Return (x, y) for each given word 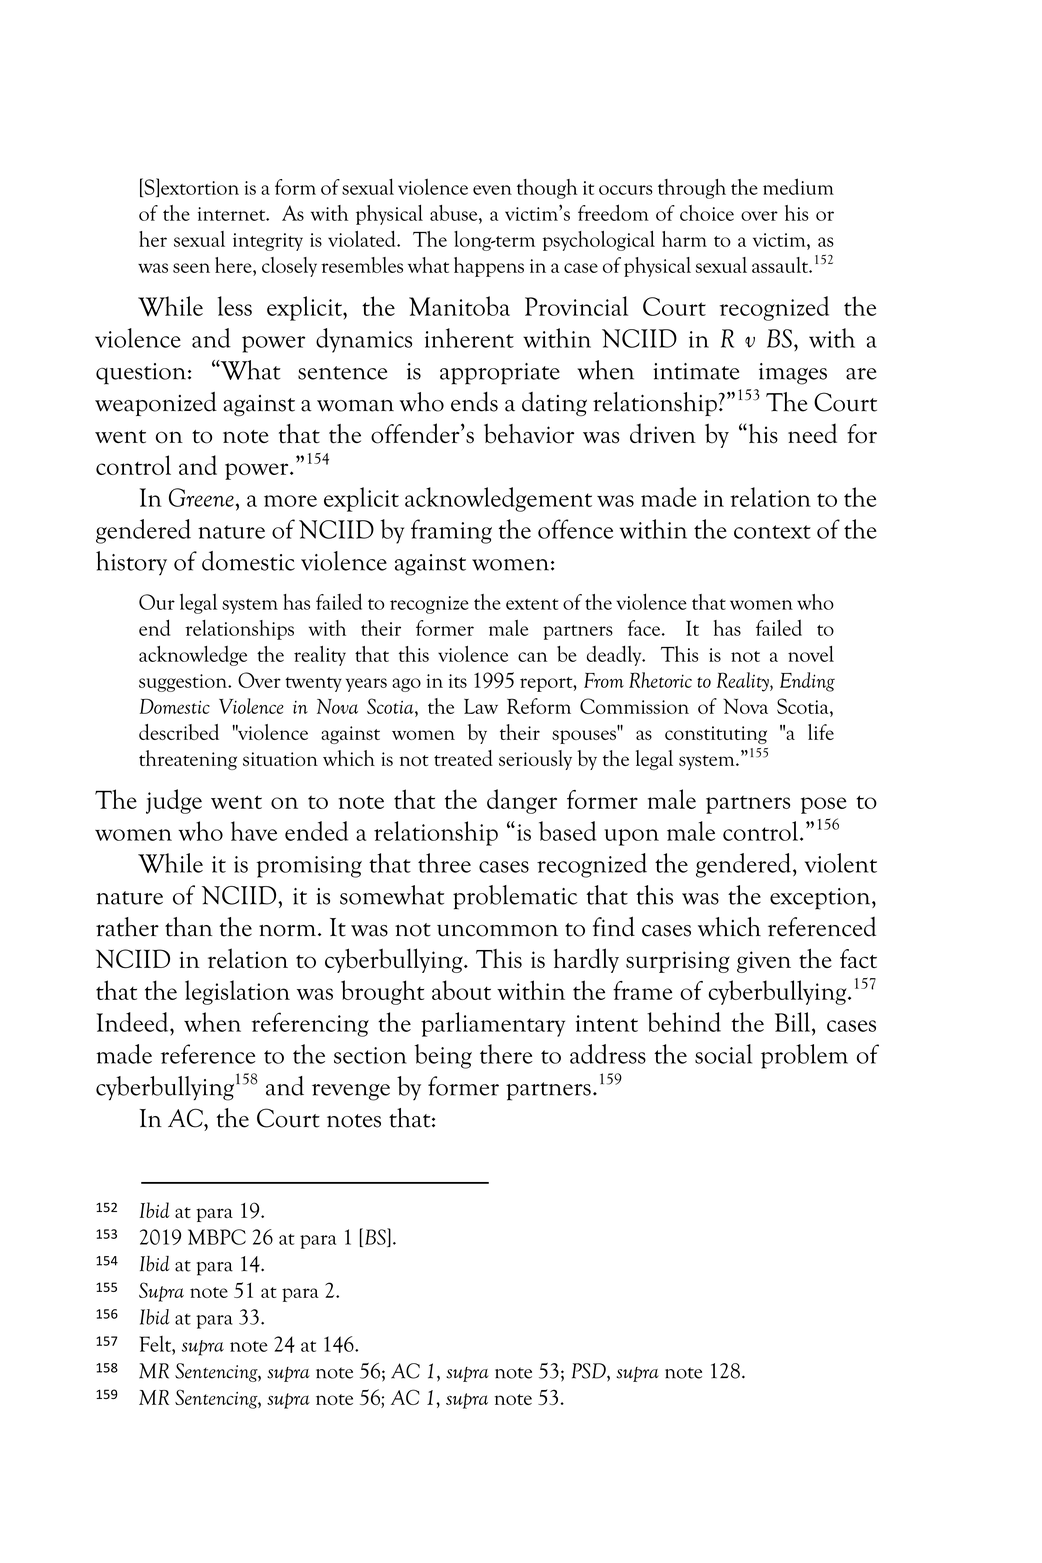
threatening (188, 760)
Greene (201, 497)
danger (522, 801)
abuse (455, 213)
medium (798, 186)
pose (824, 805)
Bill (794, 1022)
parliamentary (493, 1024)
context (772, 532)
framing (451, 531)
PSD (590, 1372)
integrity (268, 242)
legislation (237, 992)
